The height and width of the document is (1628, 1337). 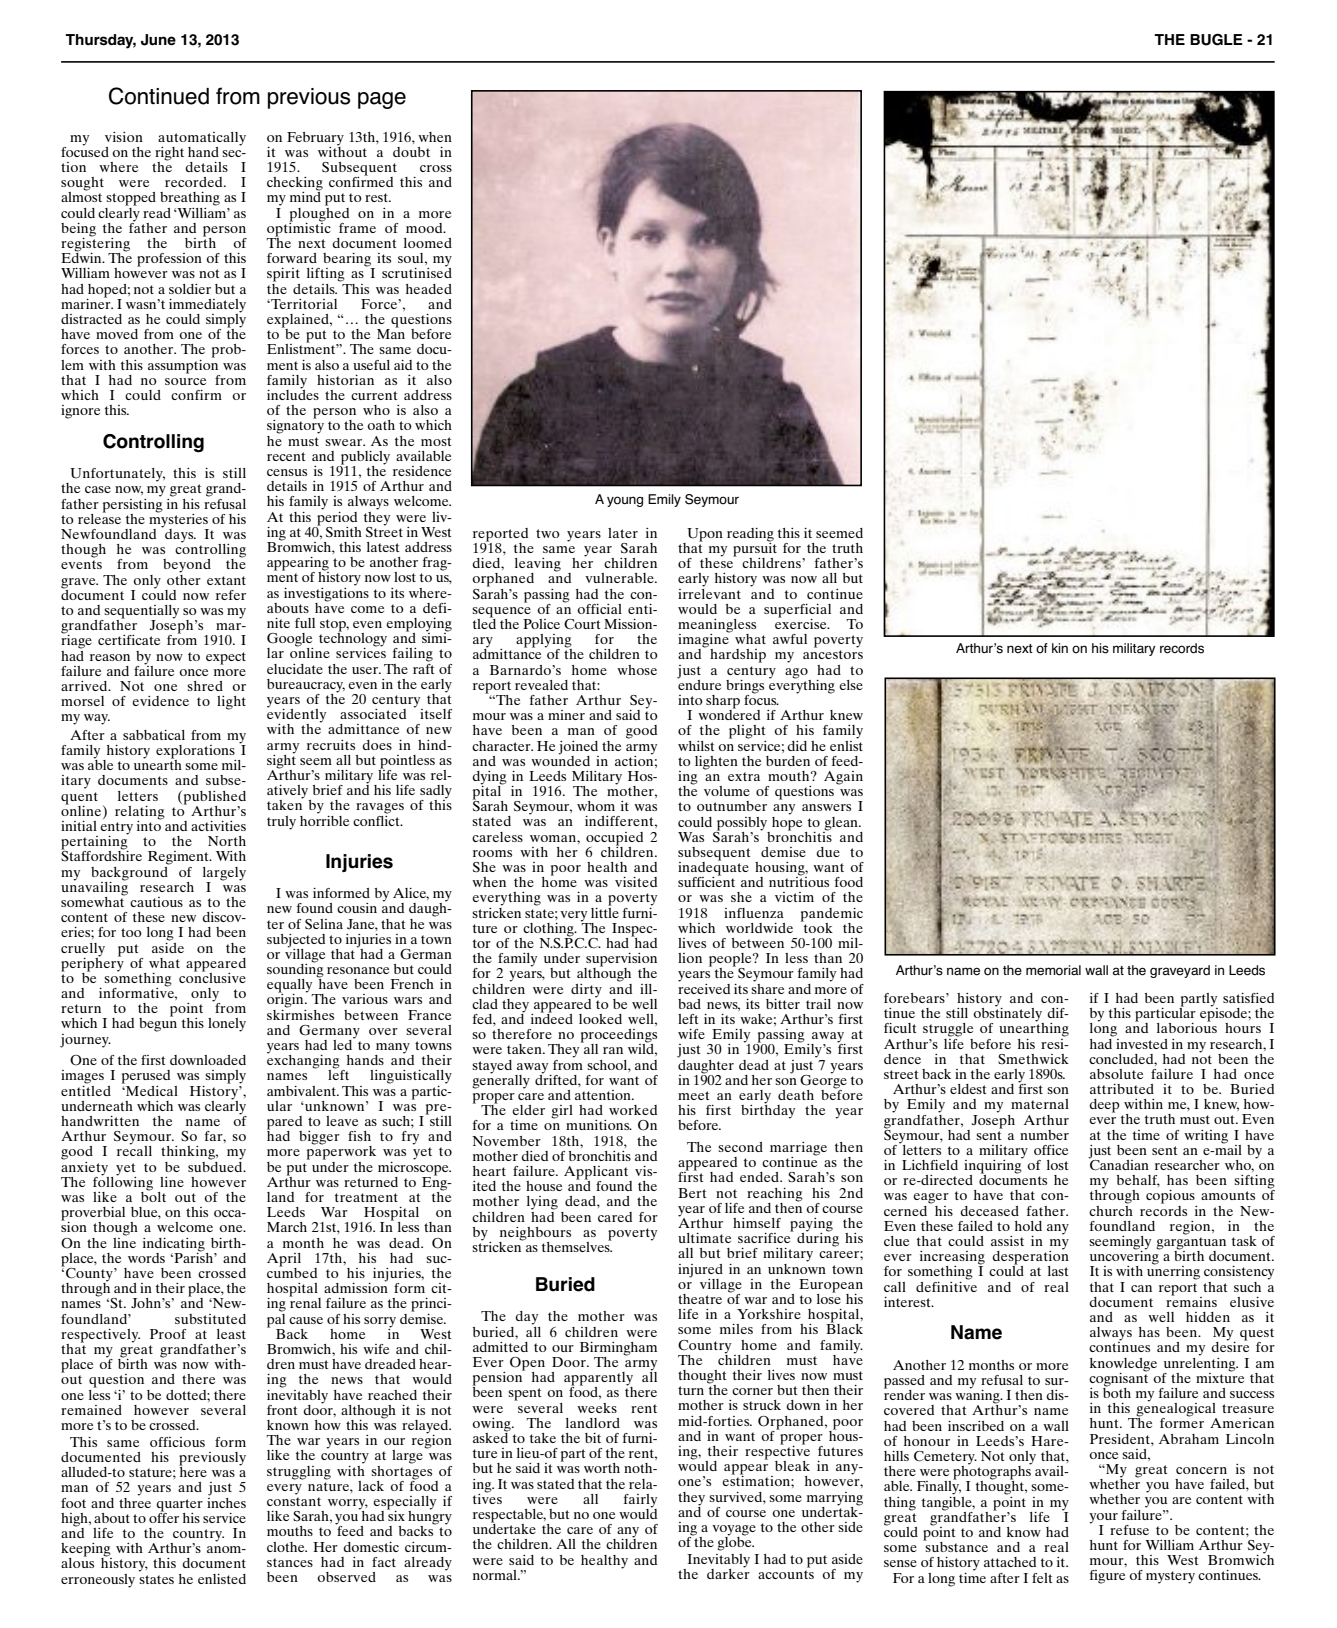 I want to click on memorial, so click(x=1053, y=970).
